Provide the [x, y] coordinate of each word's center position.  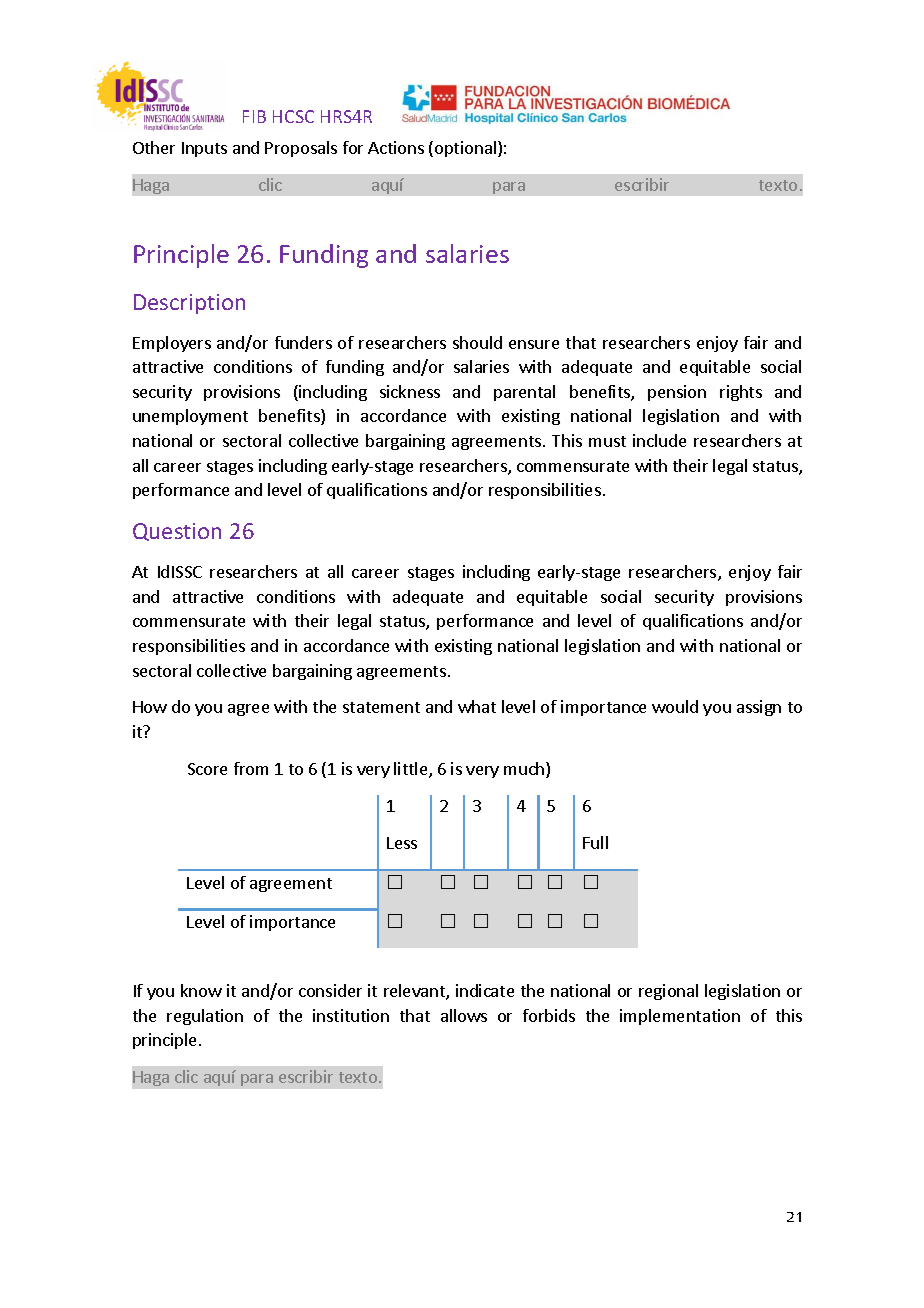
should [477, 342]
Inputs [204, 149]
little [412, 770]
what [477, 706]
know [201, 990]
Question [177, 532]
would [675, 706]
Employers [172, 344]
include [659, 440]
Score [207, 769]
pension [677, 393]
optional [465, 149]
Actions [396, 147]
